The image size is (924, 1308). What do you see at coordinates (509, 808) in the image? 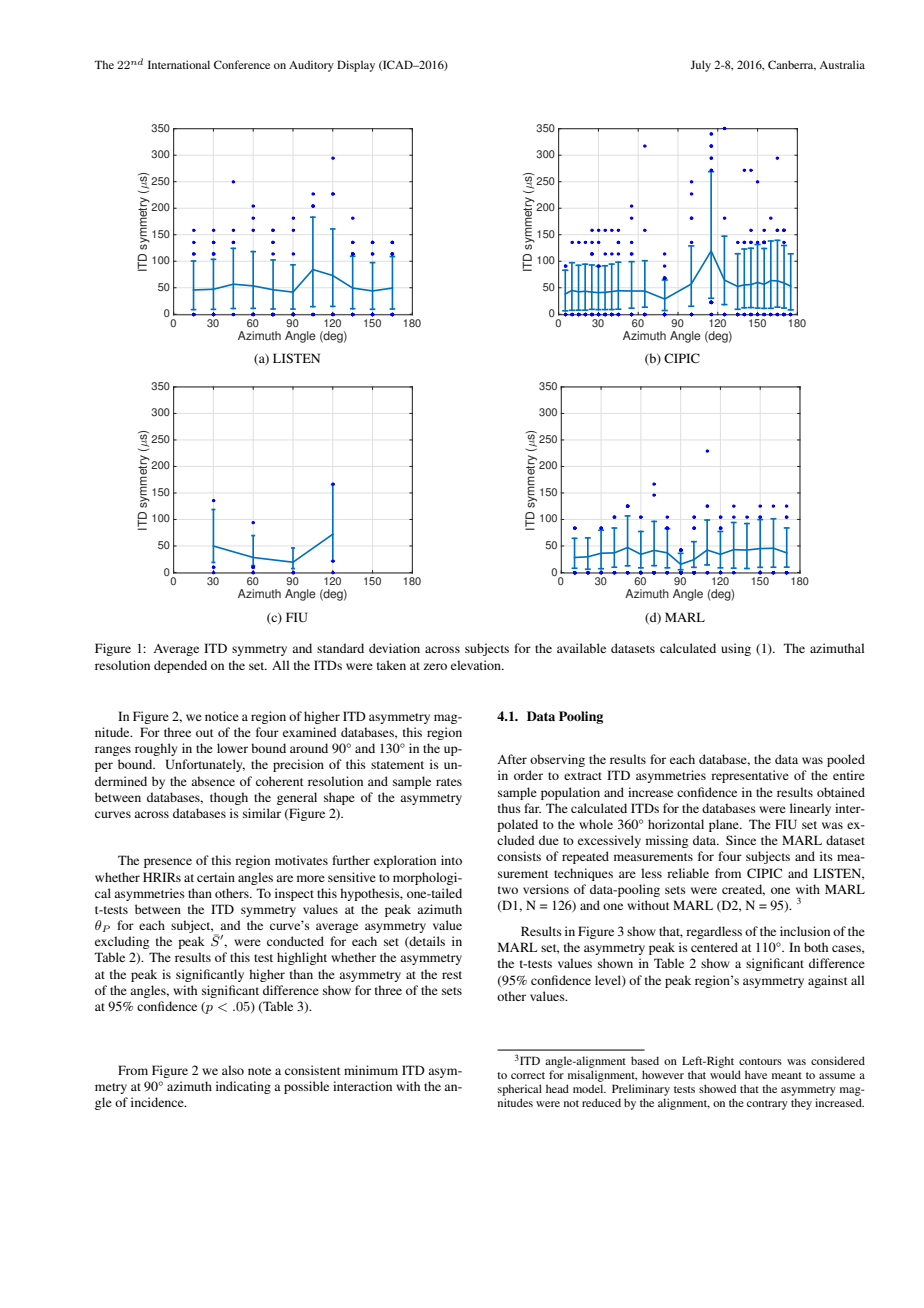
I see `thus` at bounding box center [509, 808].
